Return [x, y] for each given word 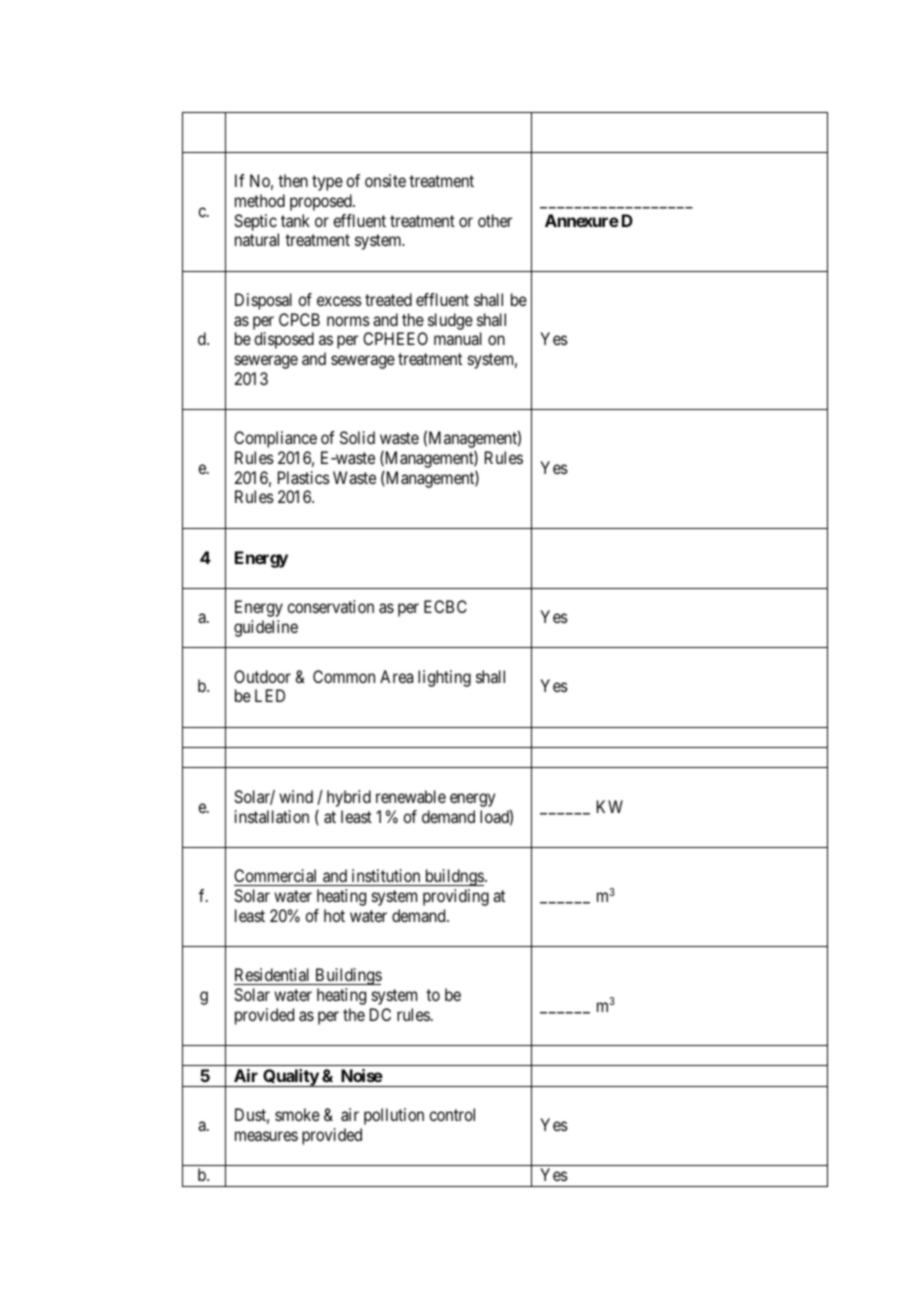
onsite [385, 180]
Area [396, 676]
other [495, 220]
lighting [444, 678]
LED [270, 695]
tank [295, 220]
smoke [297, 1114]
